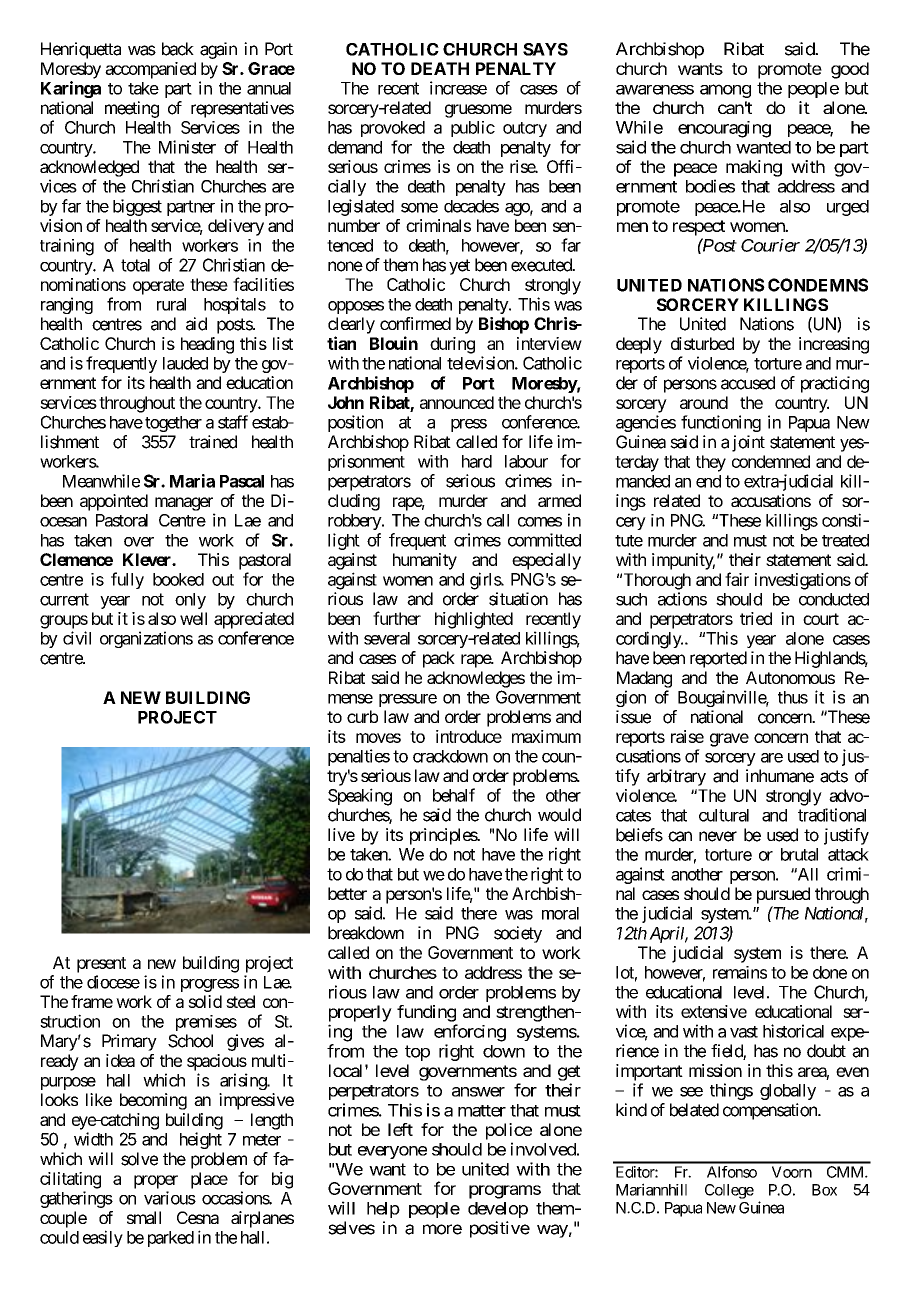  What do you see at coordinates (498, 1210) in the screenshot?
I see `develop` at bounding box center [498, 1210].
